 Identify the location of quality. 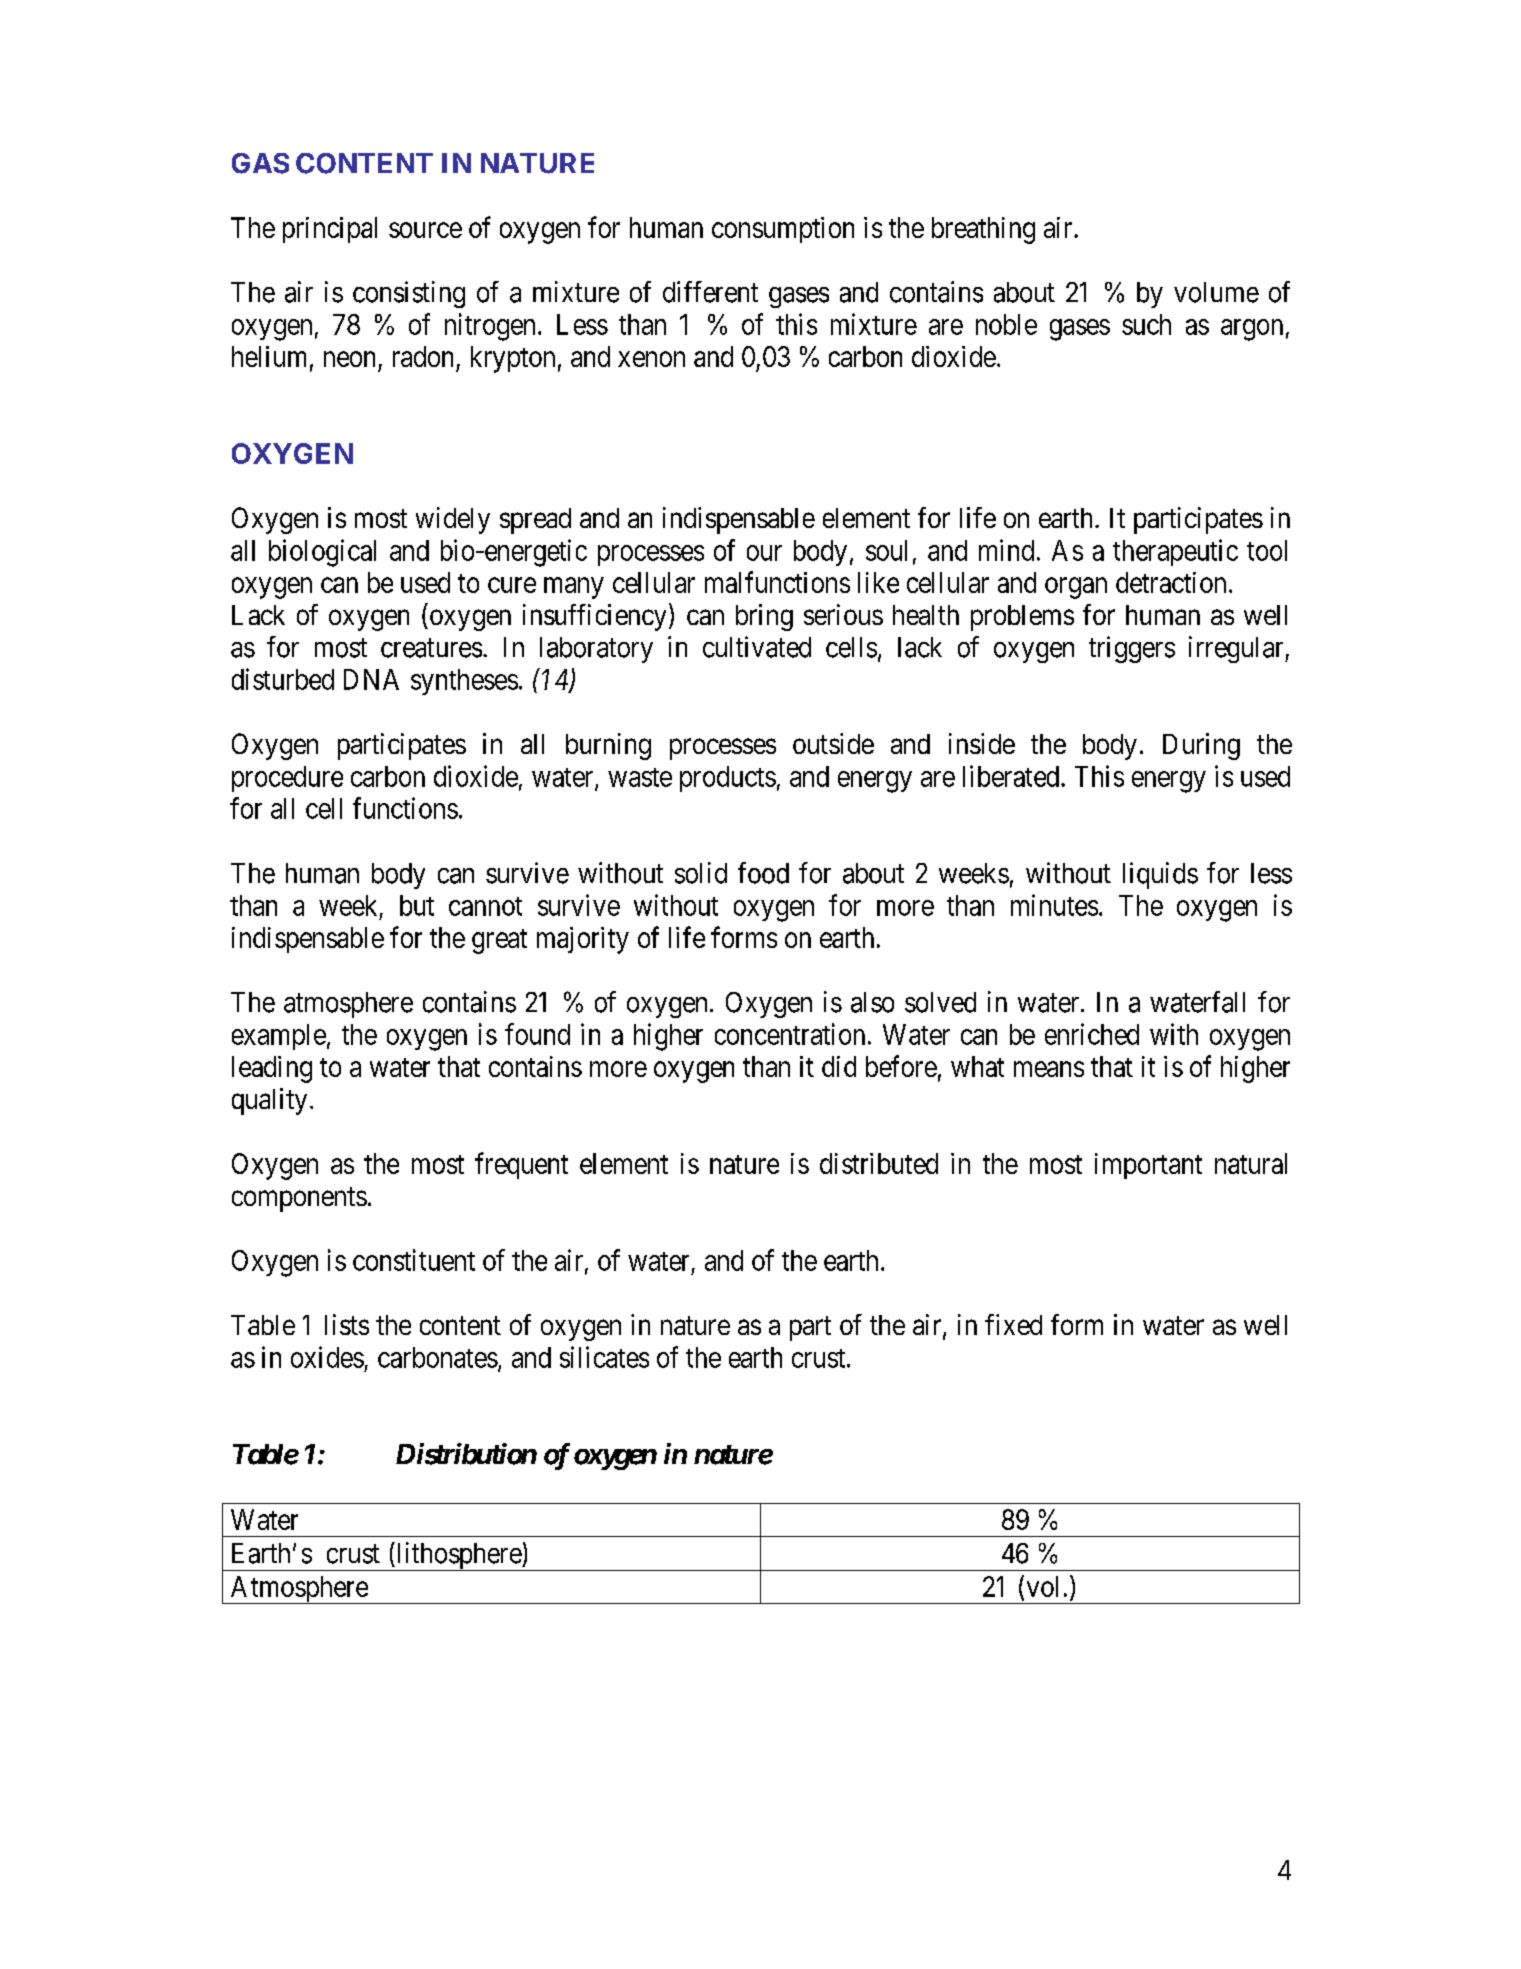
(269, 1101).
